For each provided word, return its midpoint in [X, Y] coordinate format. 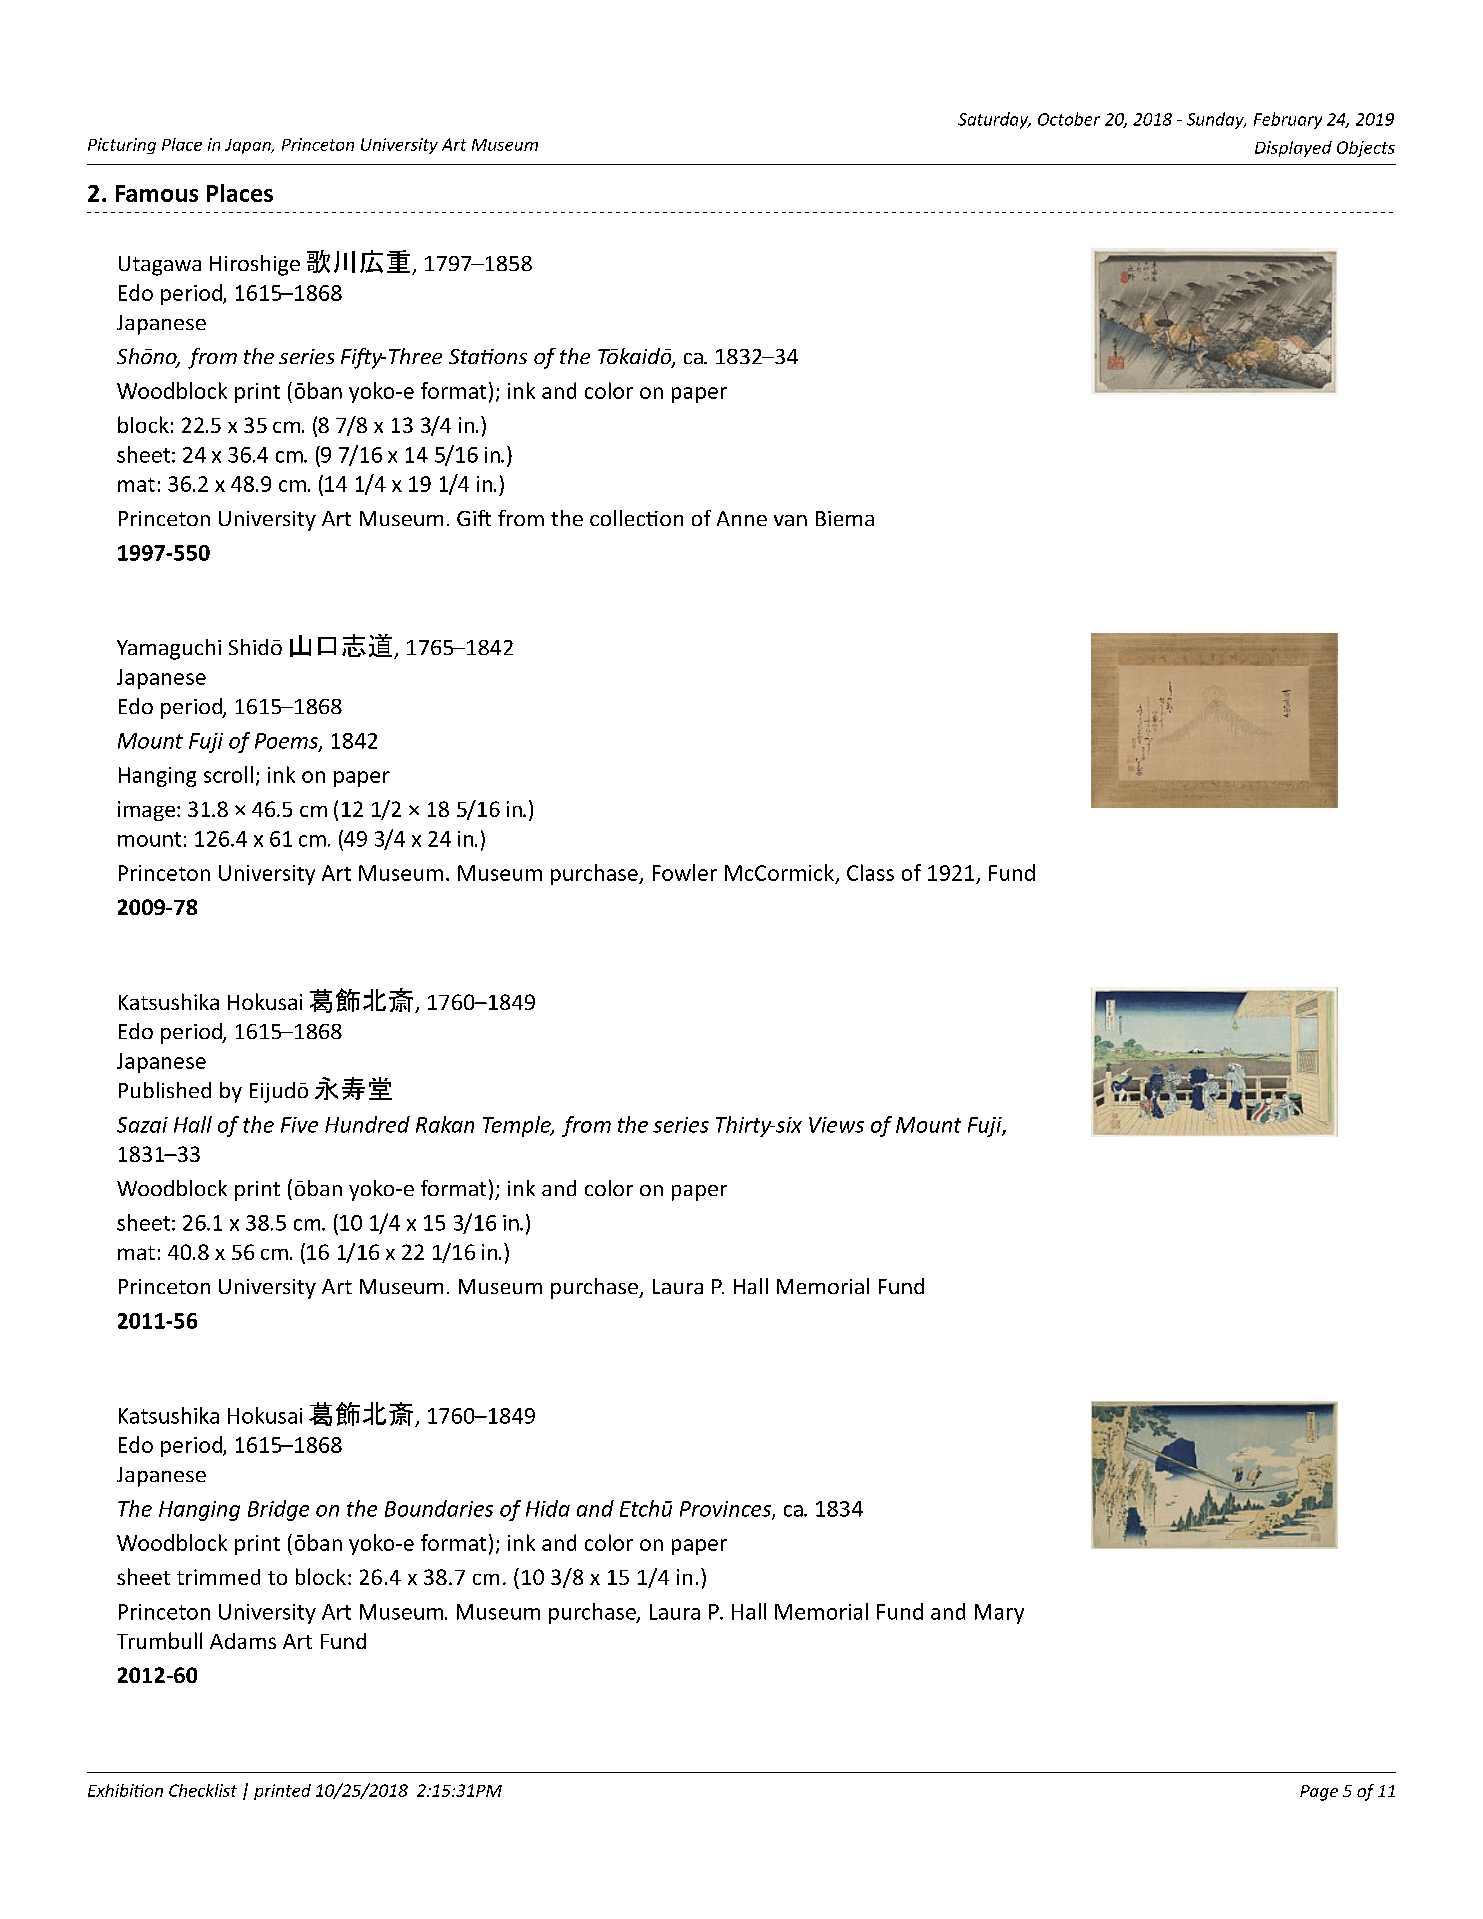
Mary [999, 1614]
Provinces [726, 1510]
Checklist [203, 1790]
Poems [287, 742]
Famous [157, 193]
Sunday [1216, 120]
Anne [742, 518]
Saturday [994, 120]
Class [870, 872]
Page [1319, 1793]
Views [836, 1125]
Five [299, 1125]
